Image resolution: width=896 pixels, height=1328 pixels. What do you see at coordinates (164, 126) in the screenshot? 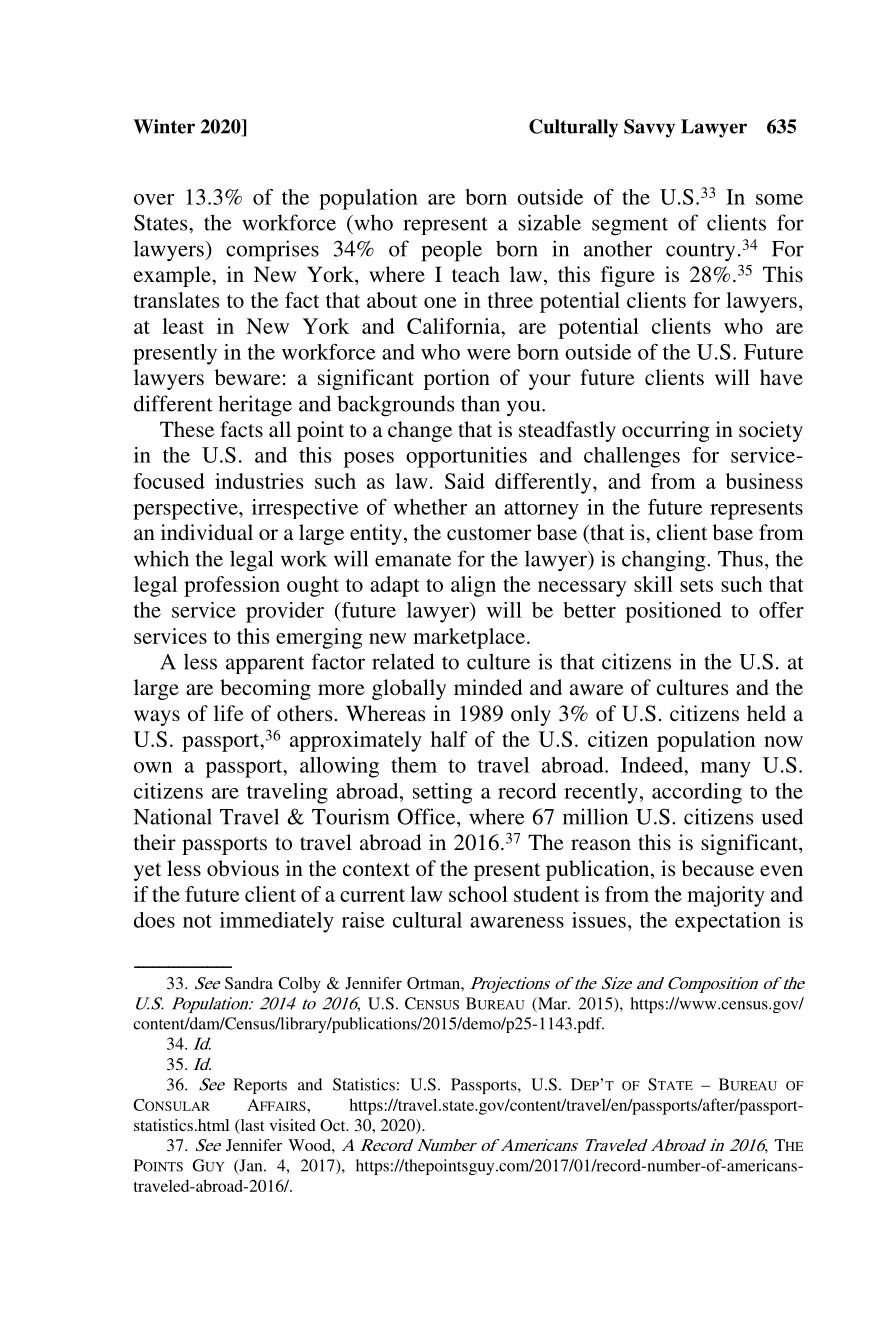
I see `Winter` at bounding box center [164, 126].
